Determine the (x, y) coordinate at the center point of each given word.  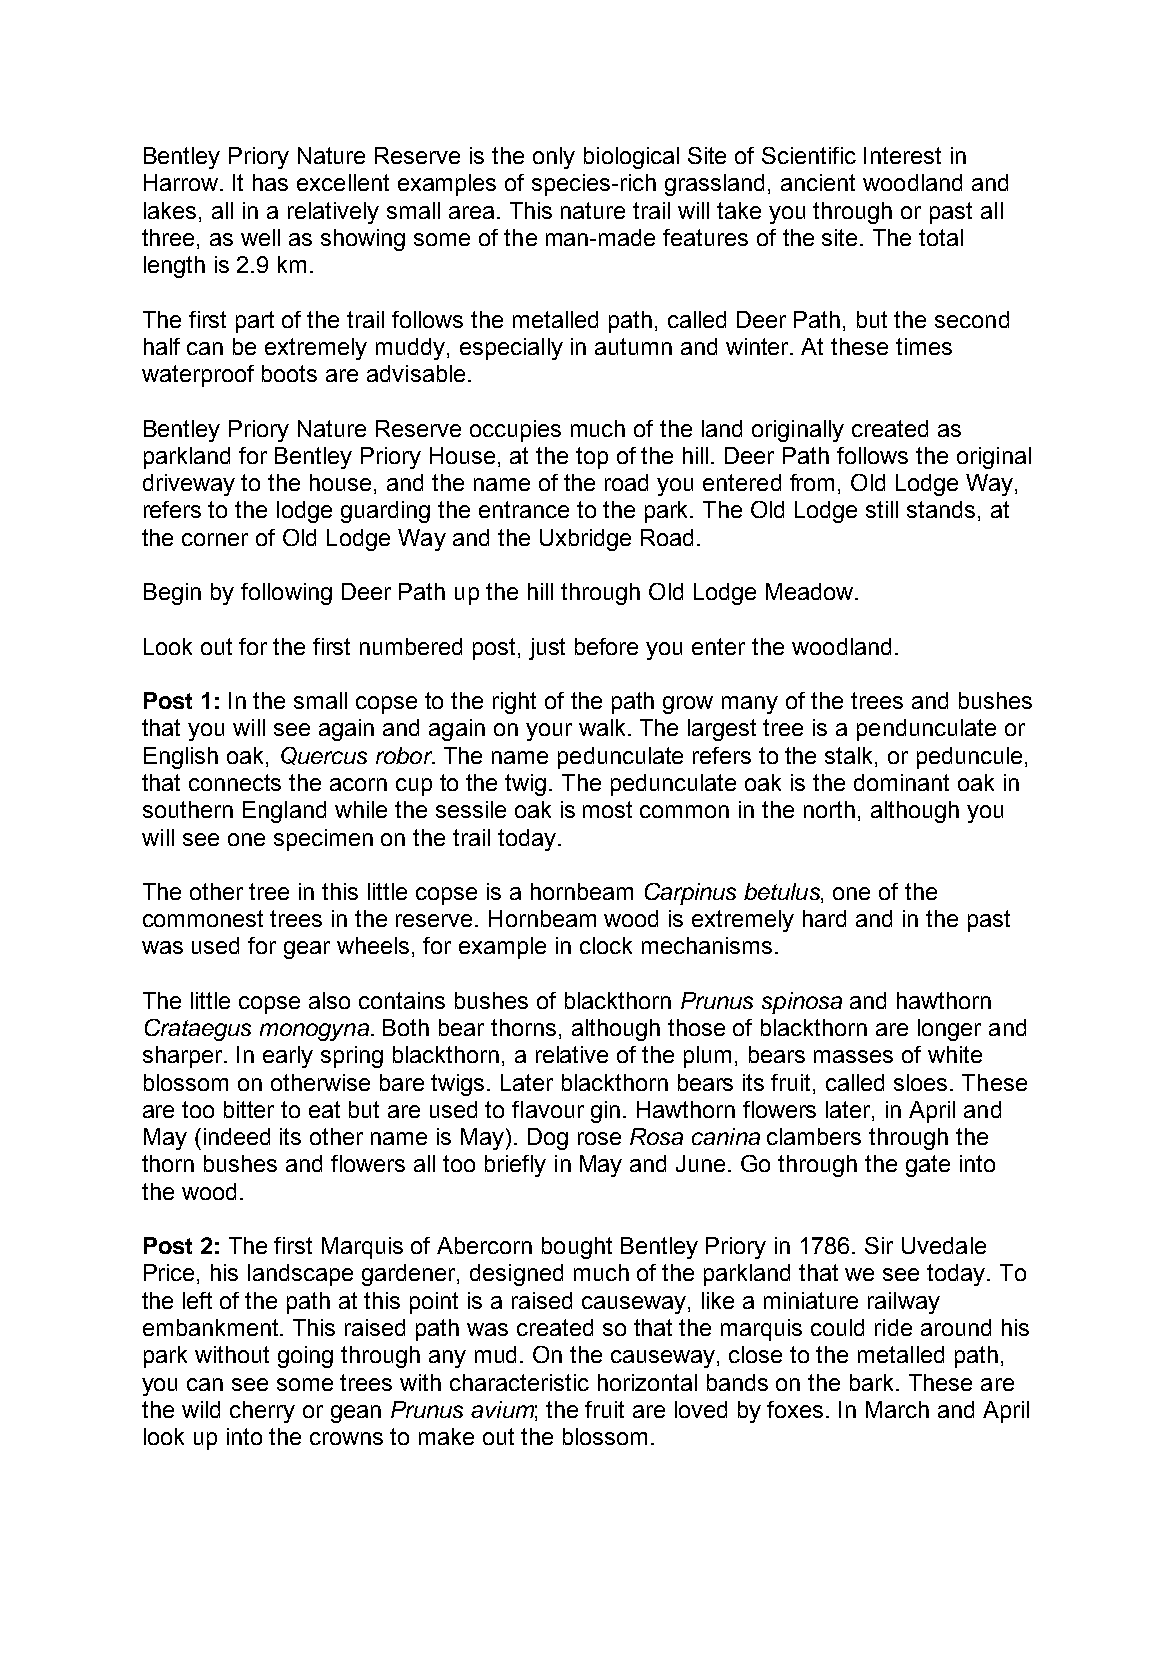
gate (928, 1166)
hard (824, 918)
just (547, 649)
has (270, 182)
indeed (237, 1136)
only (554, 158)
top (592, 458)
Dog (548, 1139)
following (286, 594)
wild (201, 1409)
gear (307, 950)
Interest (902, 155)
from (812, 482)
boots (289, 373)
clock (606, 945)
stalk (850, 755)
